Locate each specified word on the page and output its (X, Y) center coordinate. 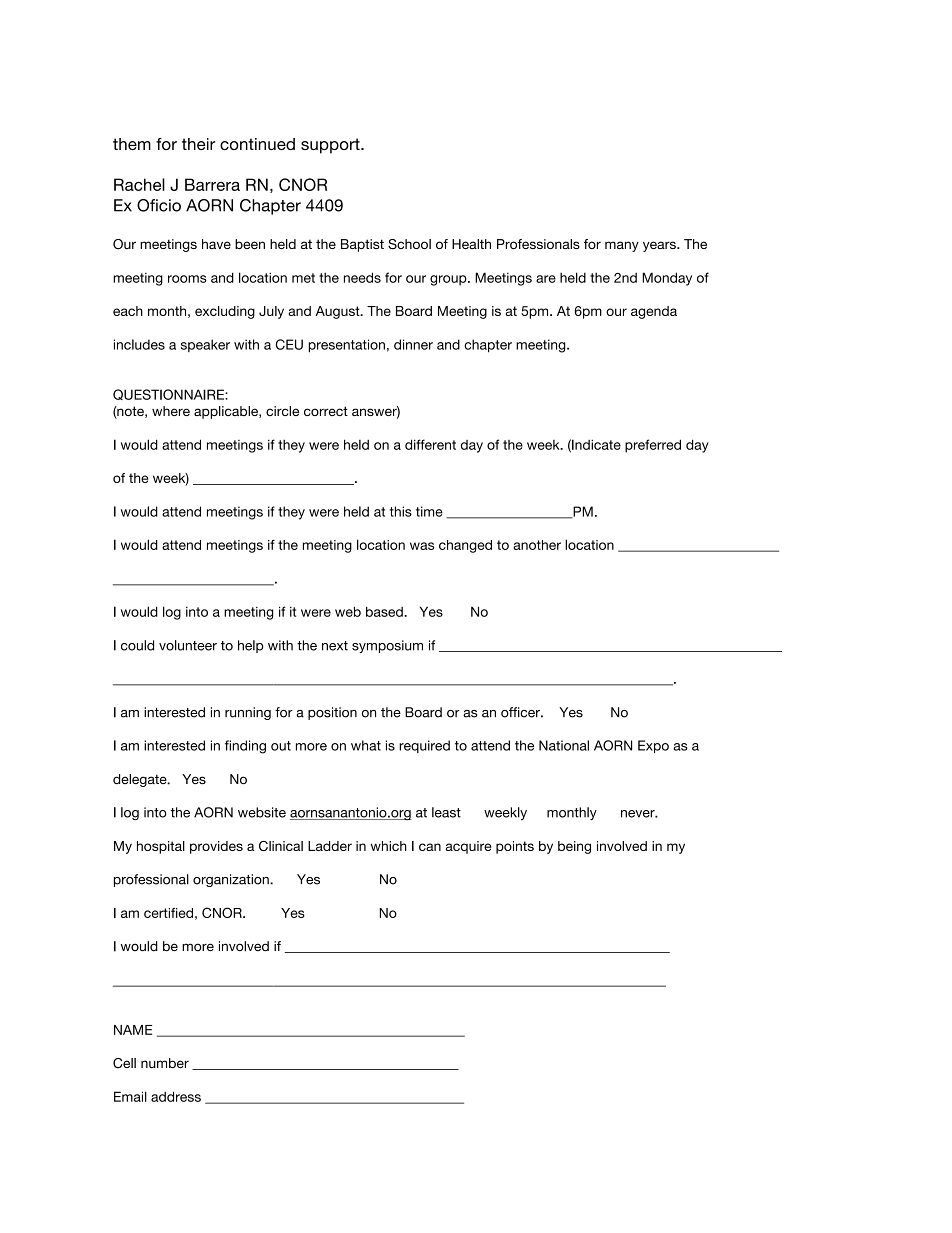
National (564, 745)
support (331, 146)
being (574, 847)
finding (245, 747)
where (171, 411)
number (165, 1063)
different (430, 444)
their (198, 144)
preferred (653, 446)
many (622, 246)
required (424, 746)
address (176, 1096)
